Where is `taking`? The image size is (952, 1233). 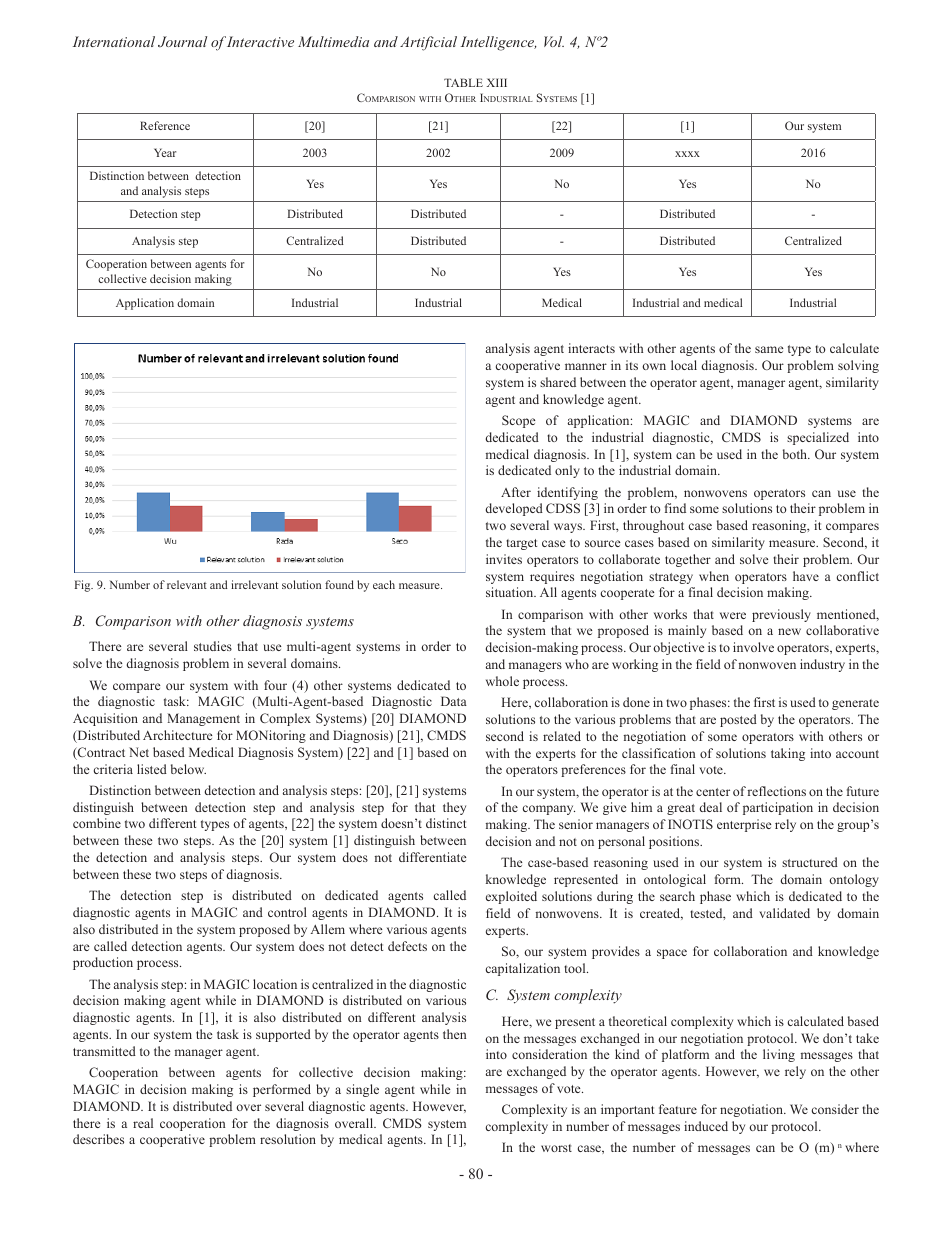
taking is located at coordinates (788, 754).
